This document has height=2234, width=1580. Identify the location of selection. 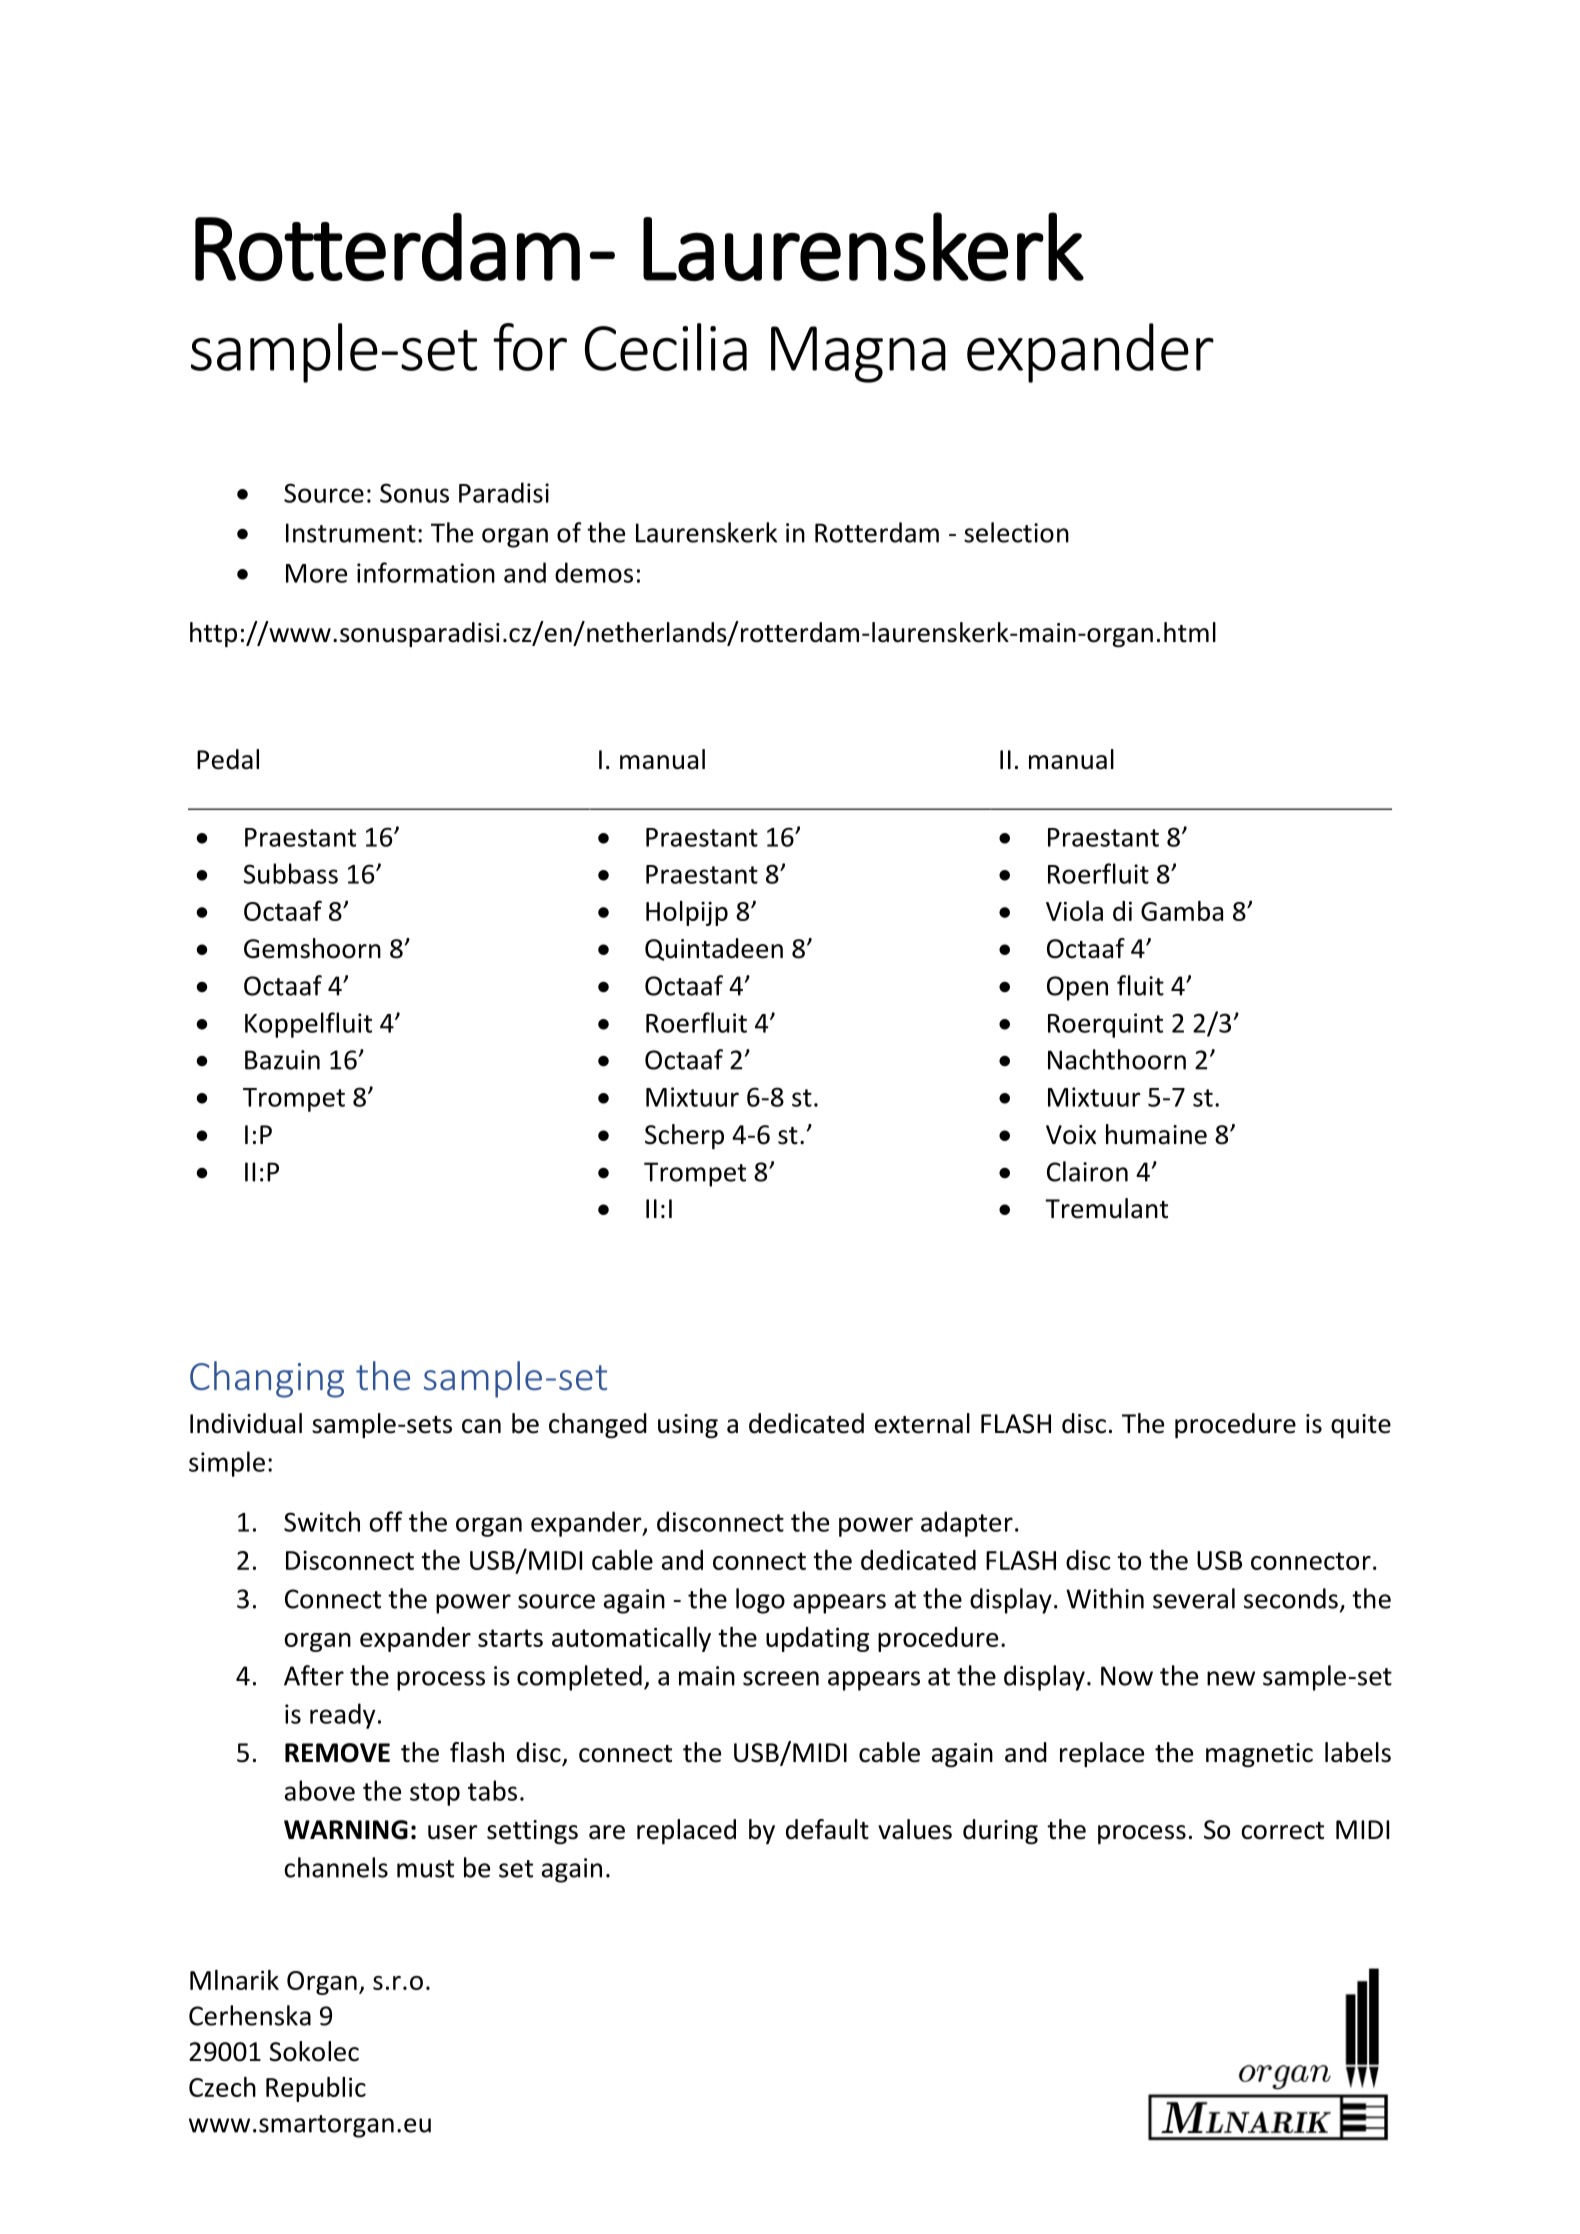
(1016, 532).
